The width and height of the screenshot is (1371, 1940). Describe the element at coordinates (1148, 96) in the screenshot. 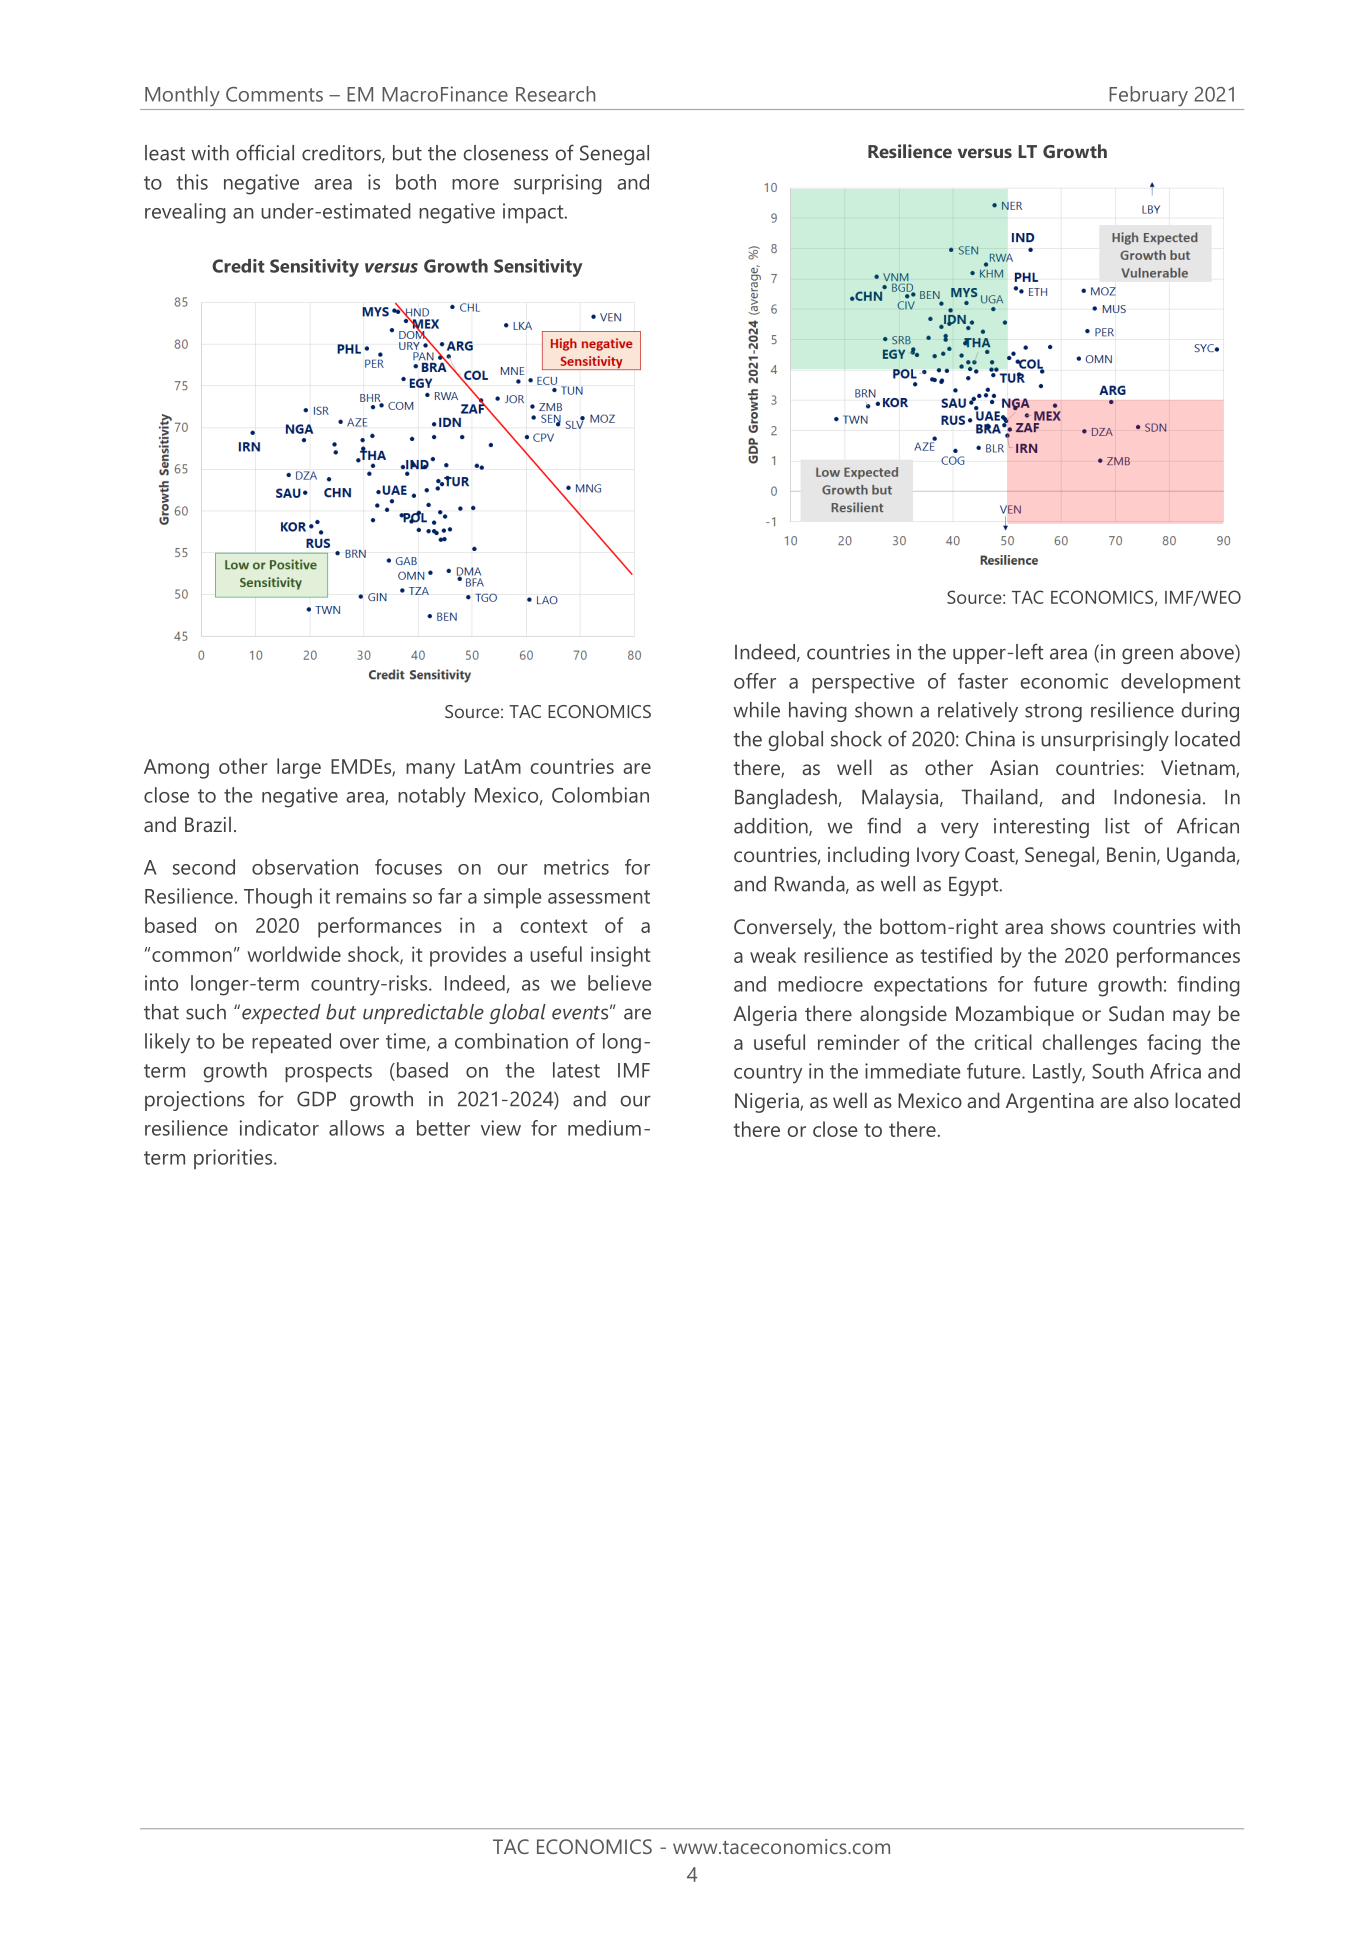

I see `February` at that location.
